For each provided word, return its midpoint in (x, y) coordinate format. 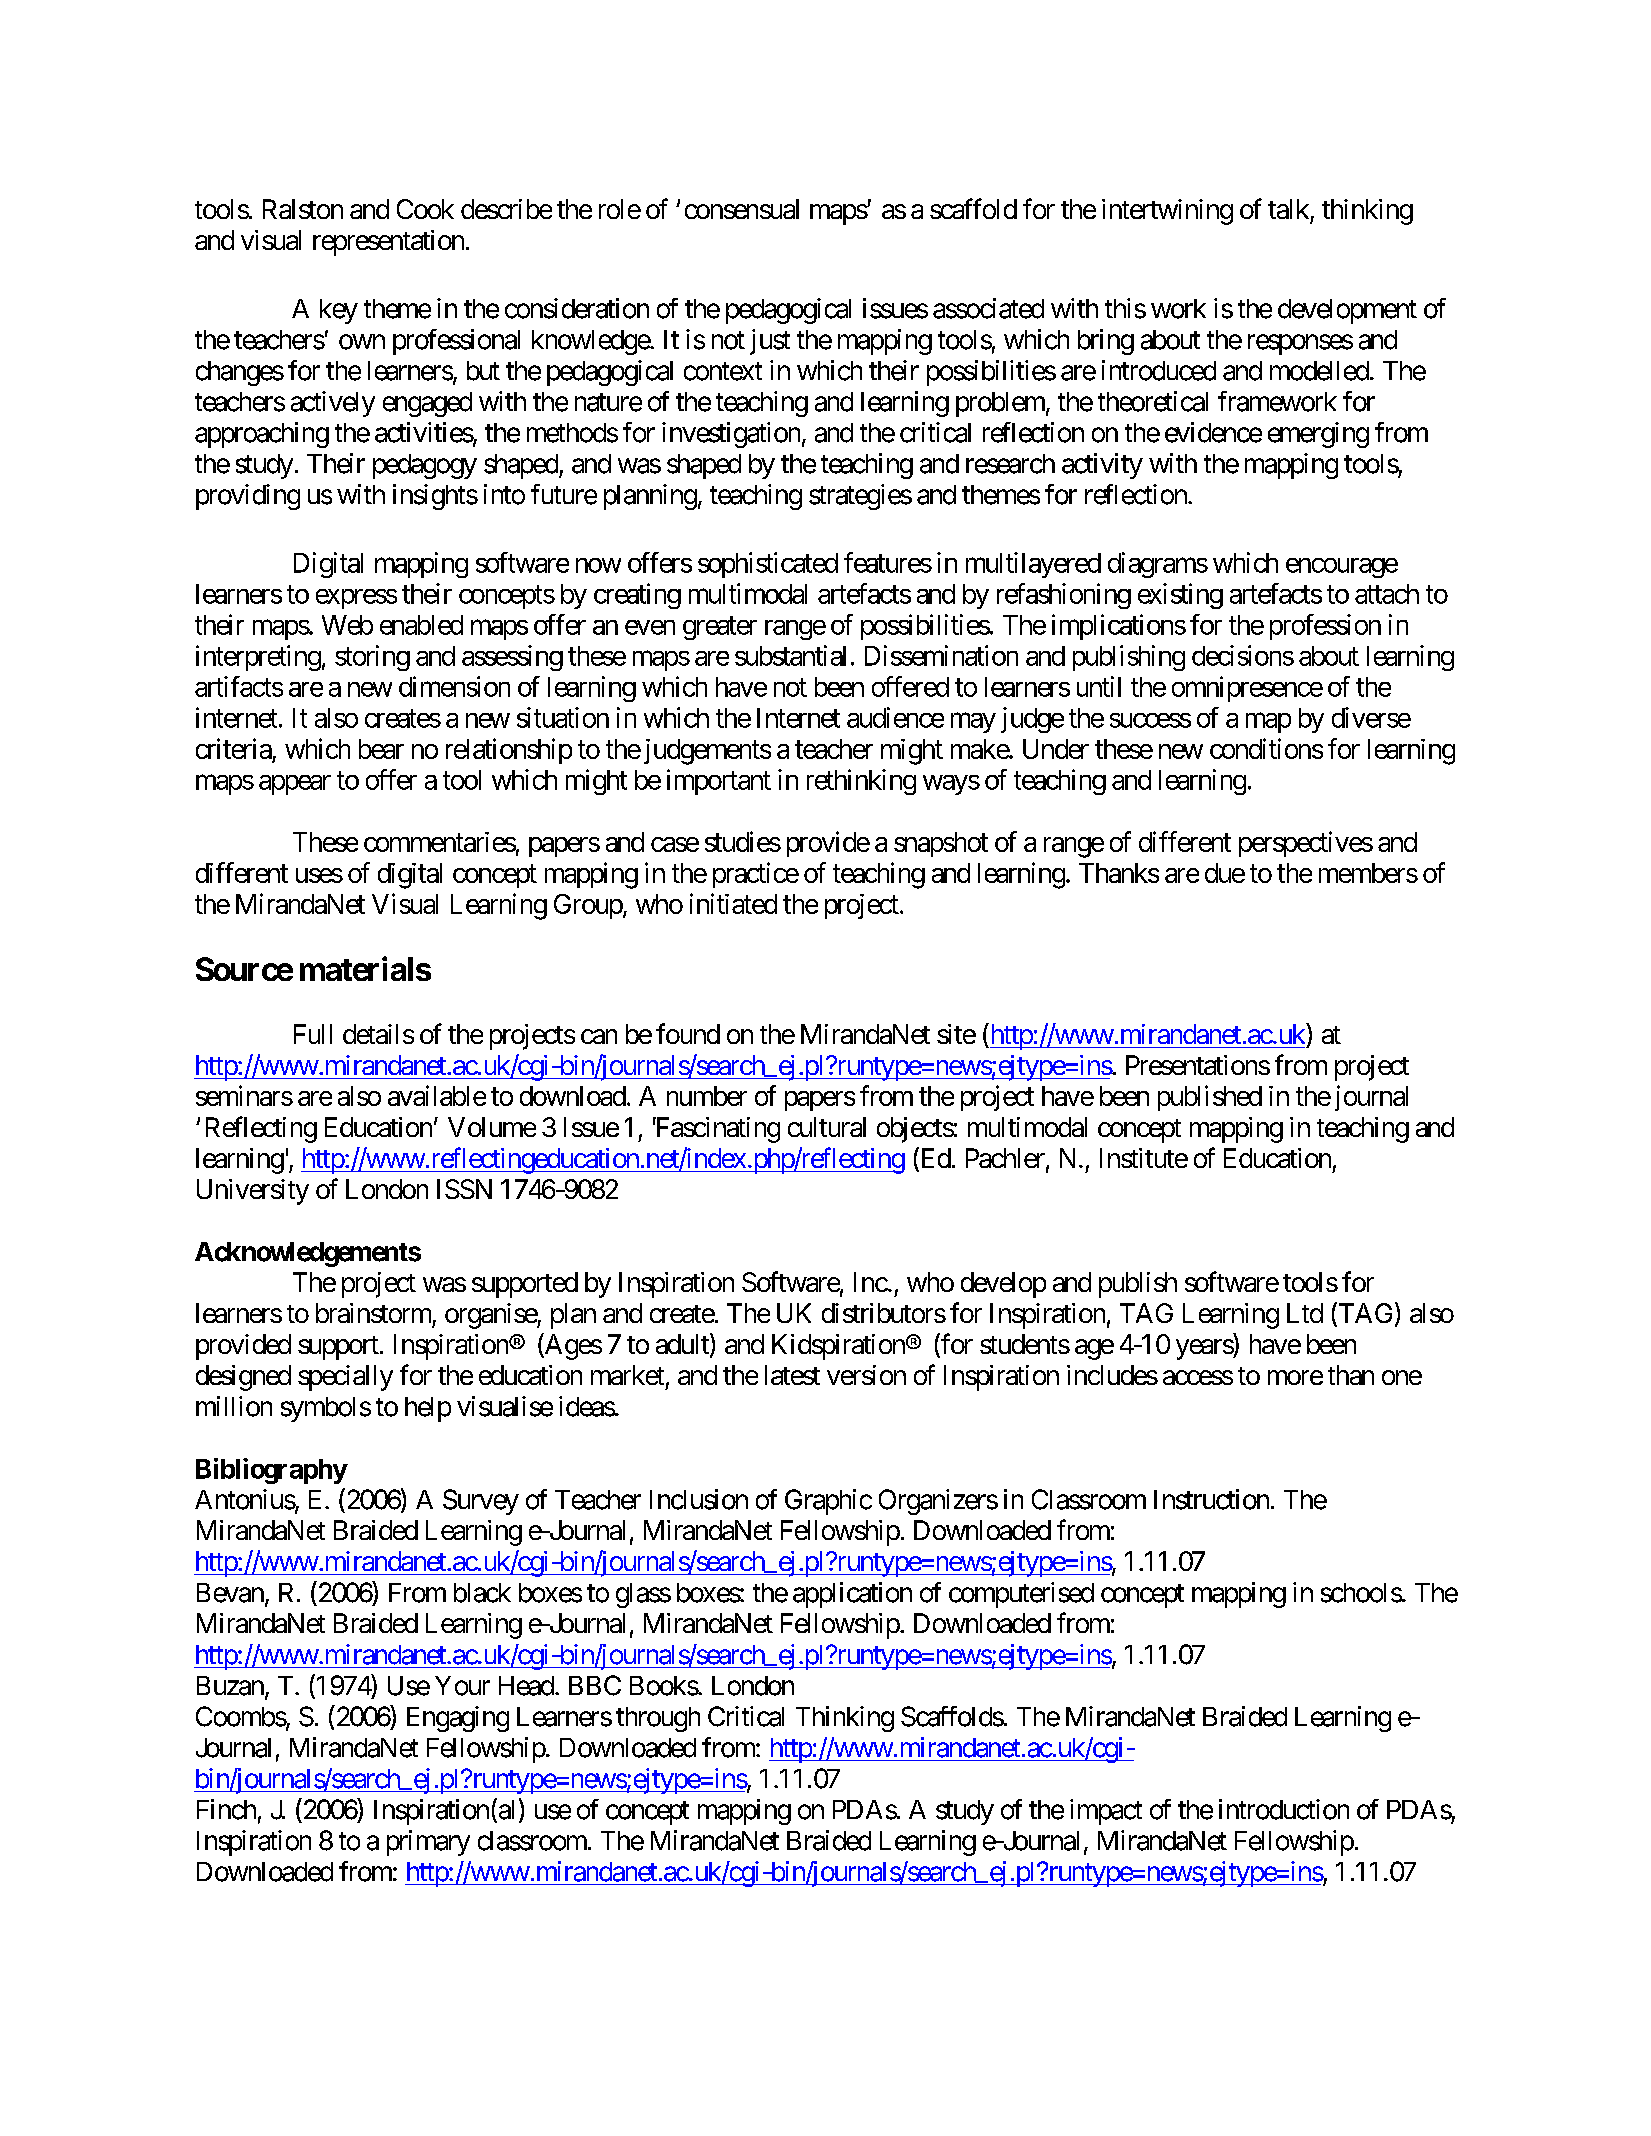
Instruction (1211, 1499)
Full (313, 1034)
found (688, 1033)
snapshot (941, 844)
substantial (790, 655)
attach (1387, 594)
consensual (742, 209)
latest (792, 1375)
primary (428, 1843)
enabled (421, 625)
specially (345, 1378)
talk (1288, 209)
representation (388, 243)
